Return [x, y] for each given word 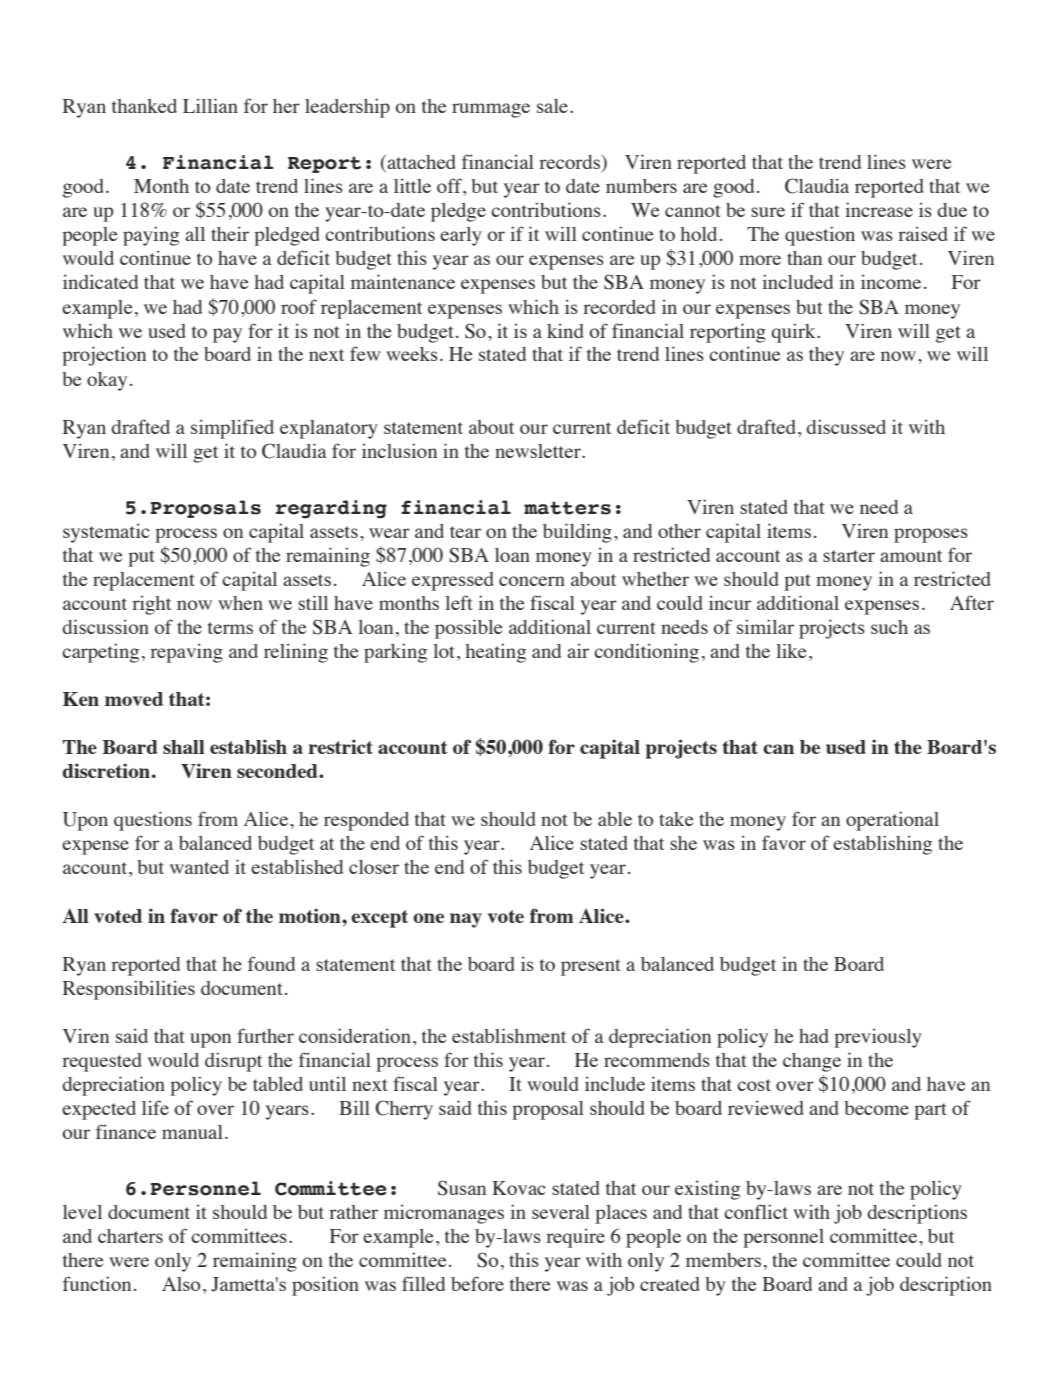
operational [892, 821]
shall [184, 747]
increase [879, 209]
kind [565, 331]
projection [104, 356]
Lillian [210, 105]
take [676, 819]
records [571, 163]
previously [878, 1038]
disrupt [233, 1062]
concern [532, 581]
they [826, 356]
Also [181, 1284]
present [591, 967]
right [151, 605]
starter [849, 556]
